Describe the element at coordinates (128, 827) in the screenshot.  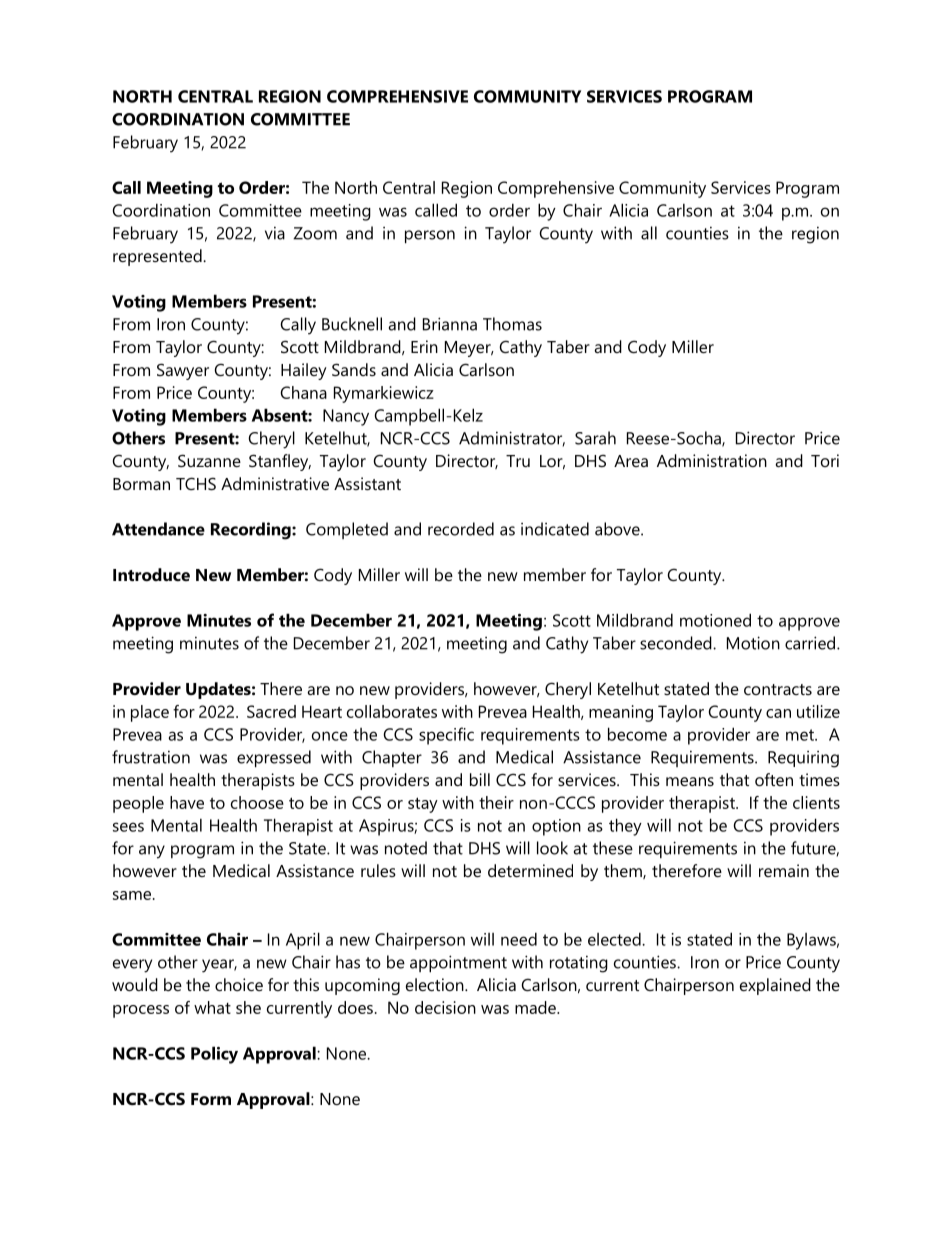
I see `sees` at that location.
